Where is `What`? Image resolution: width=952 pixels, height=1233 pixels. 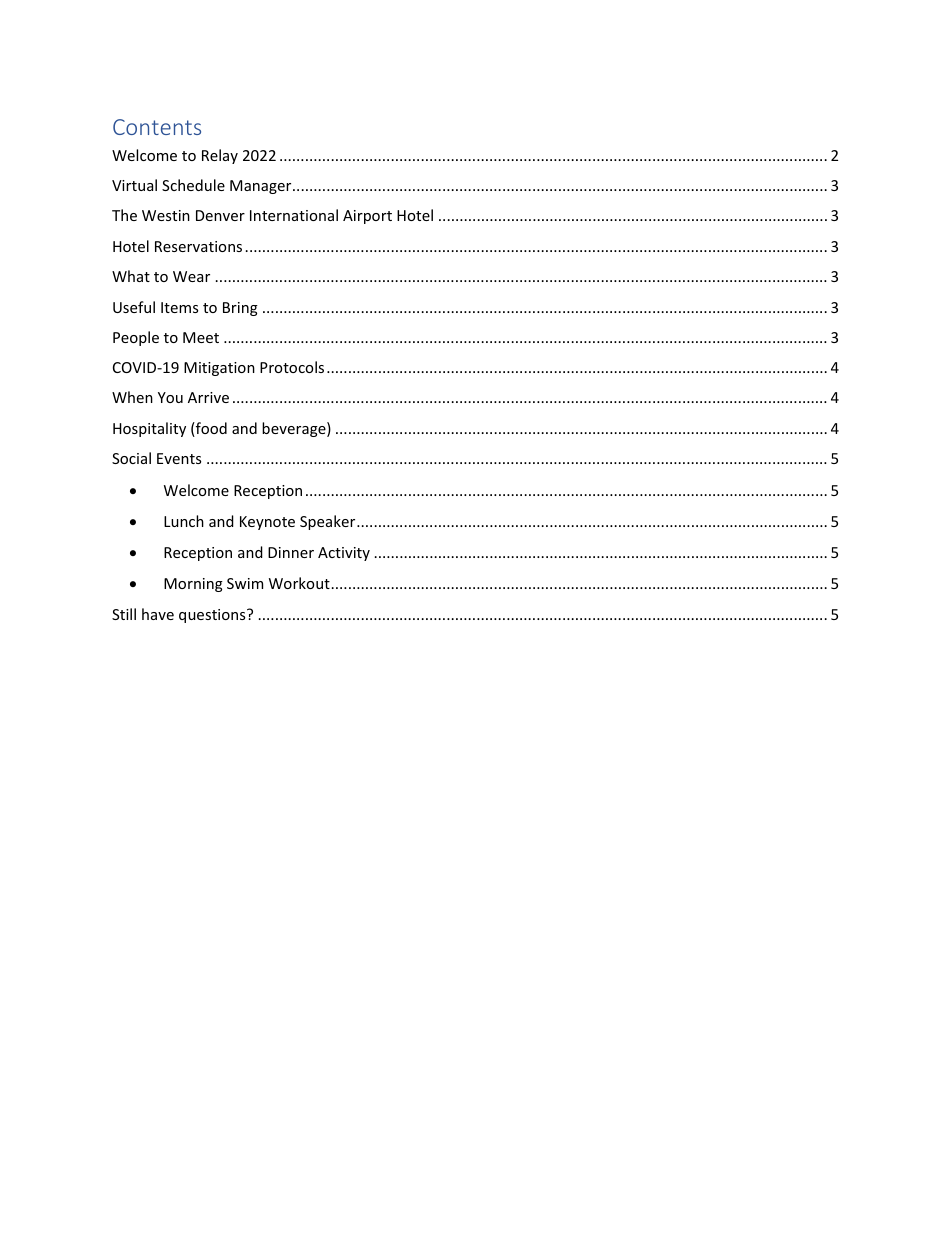 What is located at coordinates (131, 276).
